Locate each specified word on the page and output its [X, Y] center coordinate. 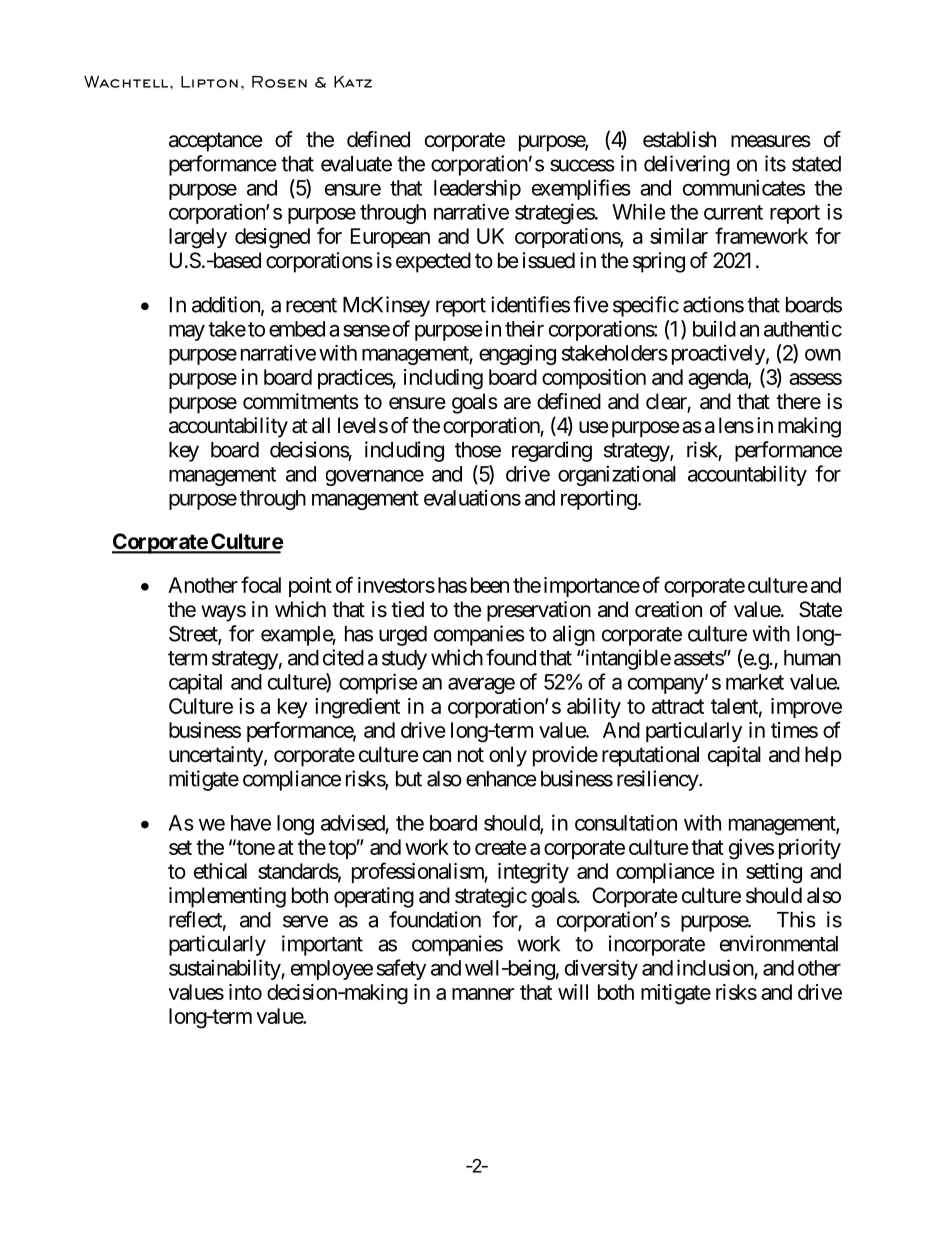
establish [679, 139]
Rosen [279, 82]
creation [668, 609]
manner [483, 994]
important [322, 945]
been [490, 585]
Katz [353, 82]
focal [261, 584]
